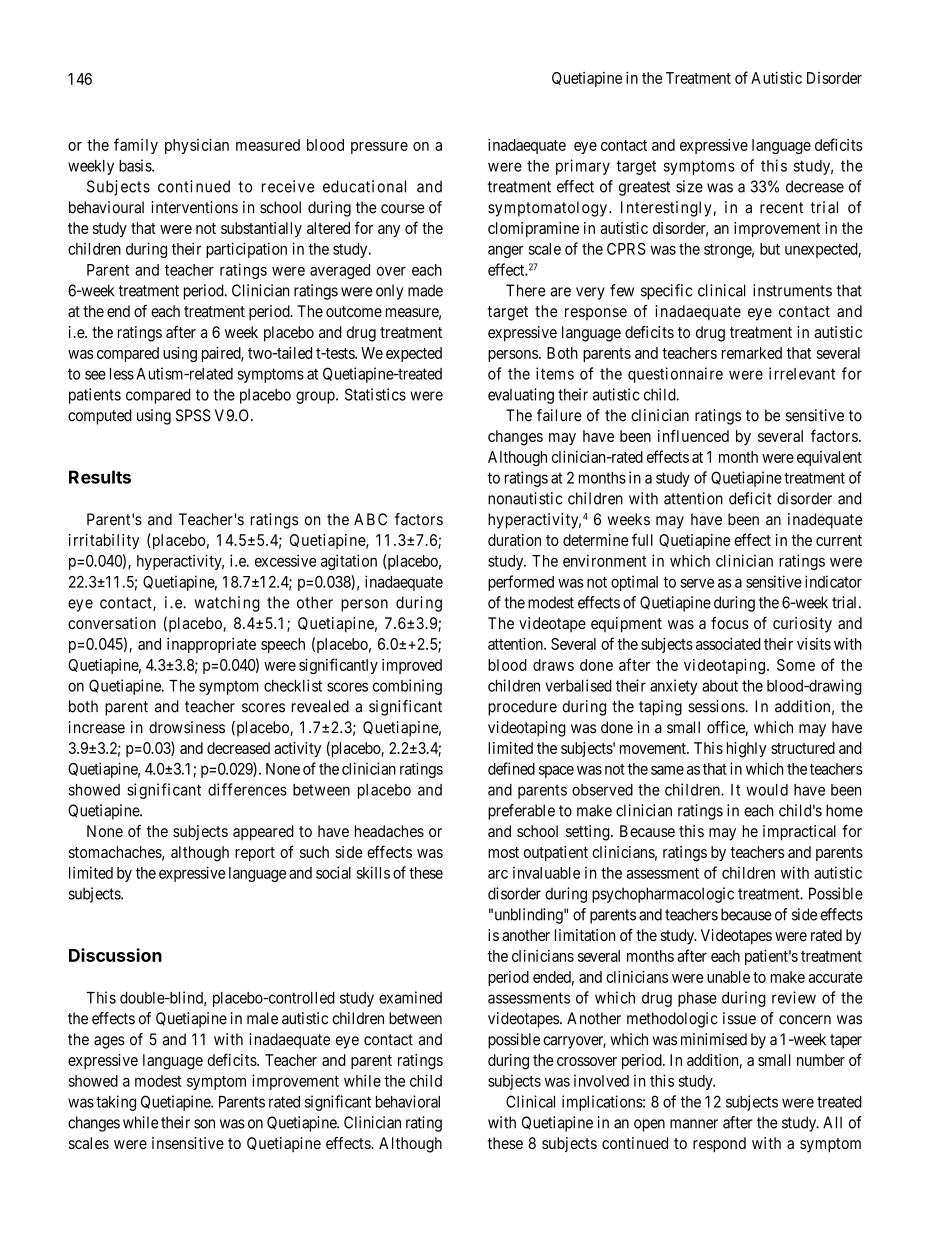 This document has height=1248, width=952. I want to click on associated, so click(728, 644).
